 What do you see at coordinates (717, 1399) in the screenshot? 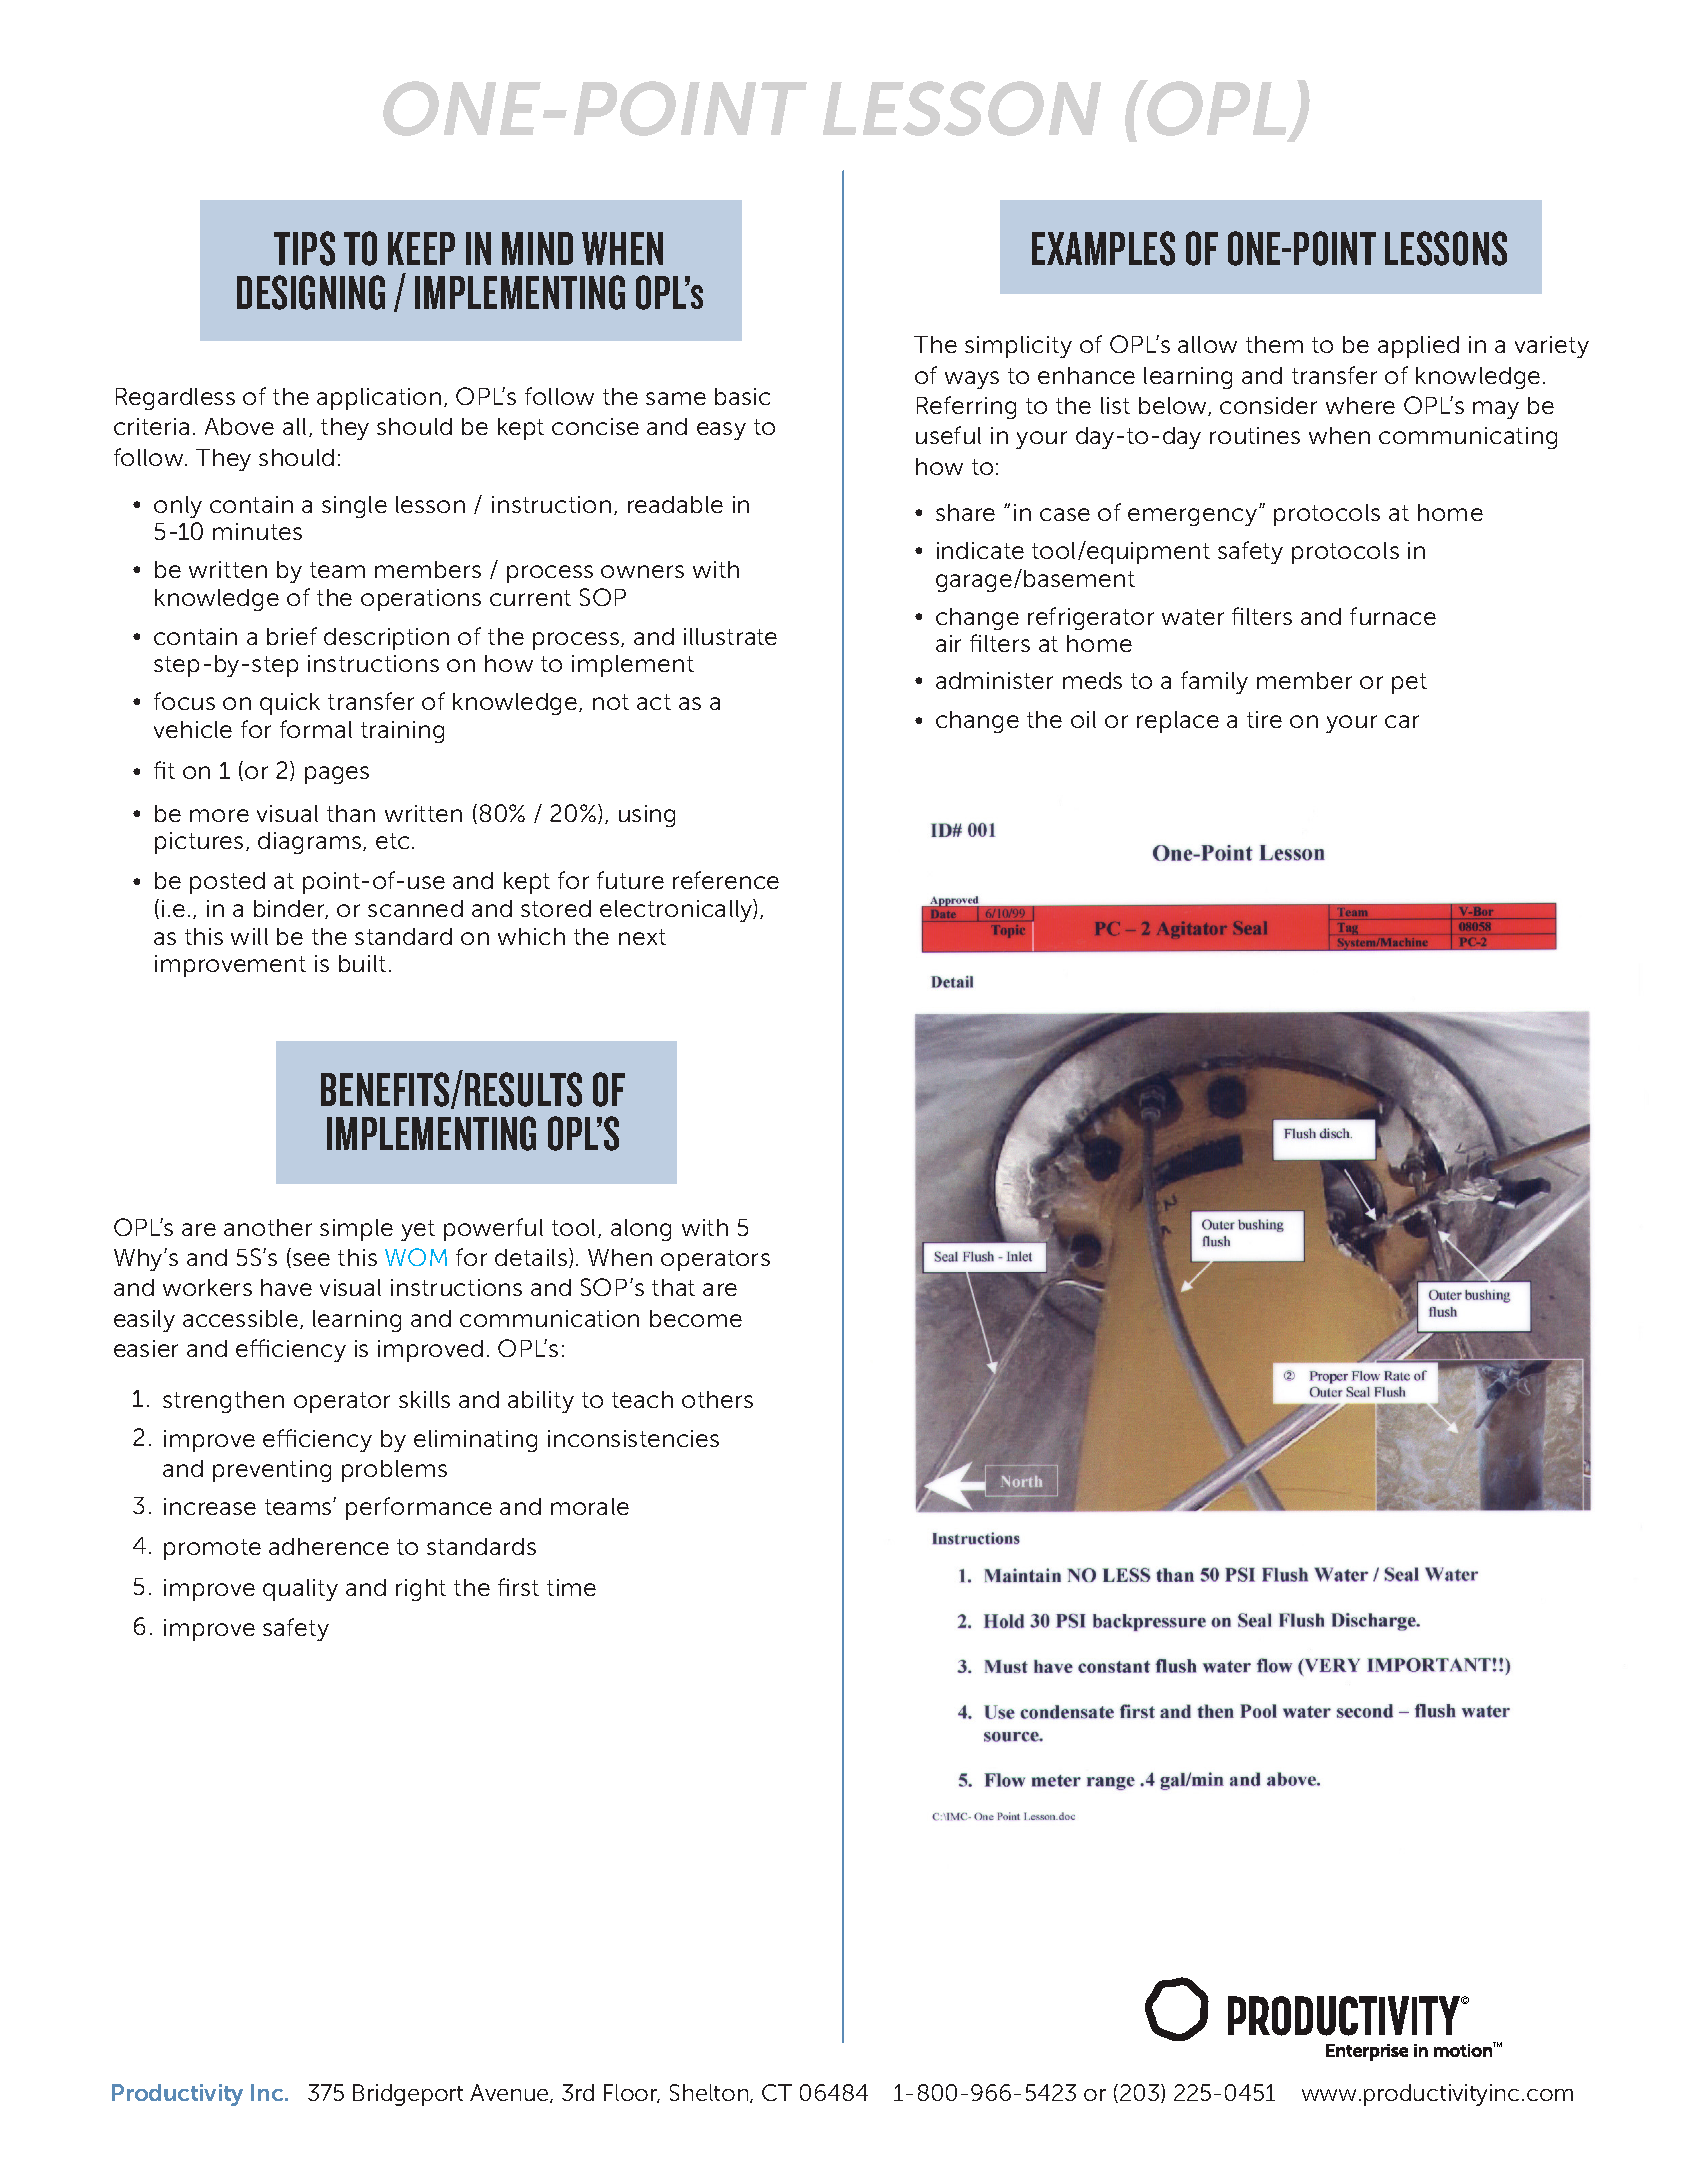
I see `others` at bounding box center [717, 1399].
